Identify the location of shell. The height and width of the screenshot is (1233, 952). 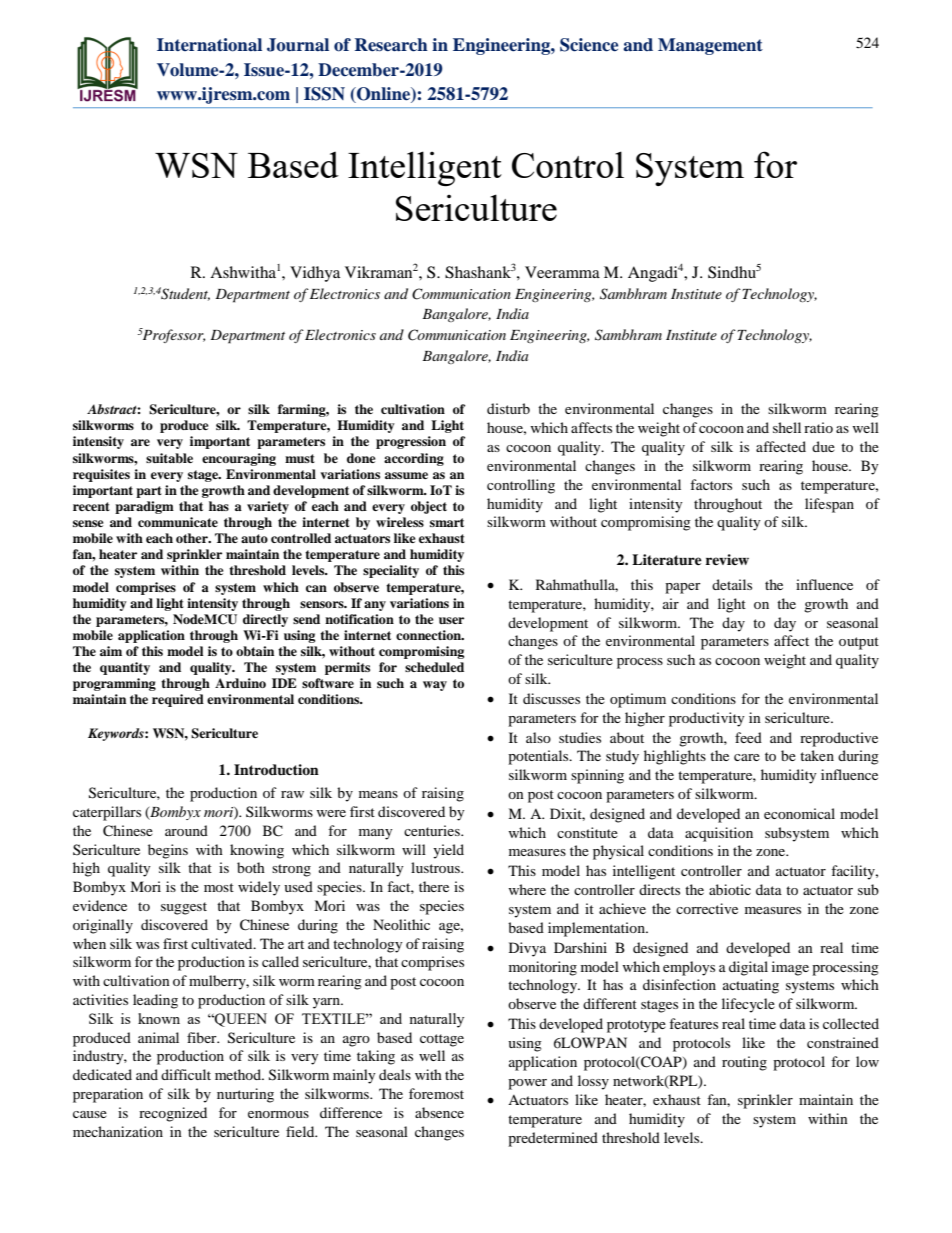
(787, 427).
